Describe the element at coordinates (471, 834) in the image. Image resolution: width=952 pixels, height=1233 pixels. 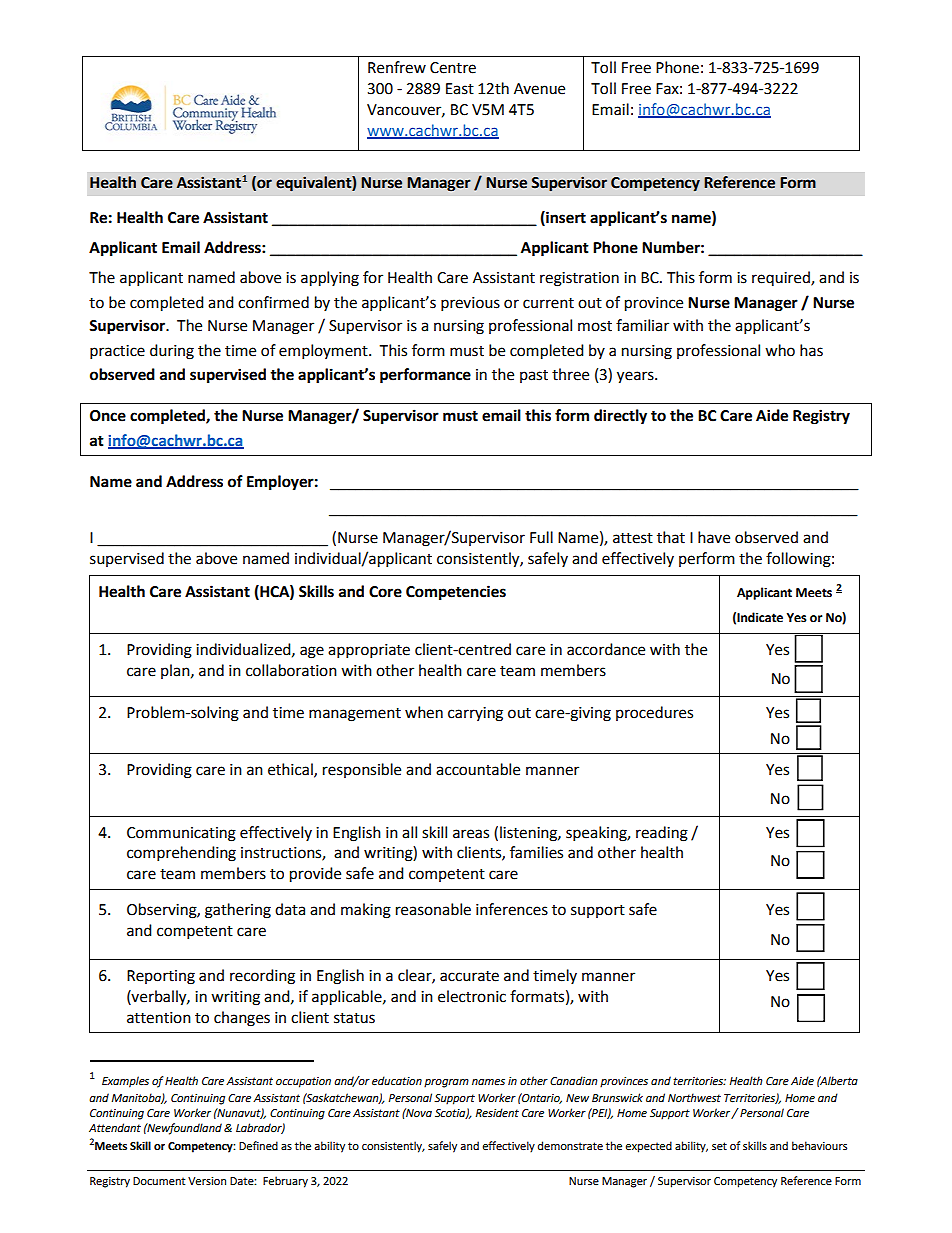
I see `areas` at that location.
